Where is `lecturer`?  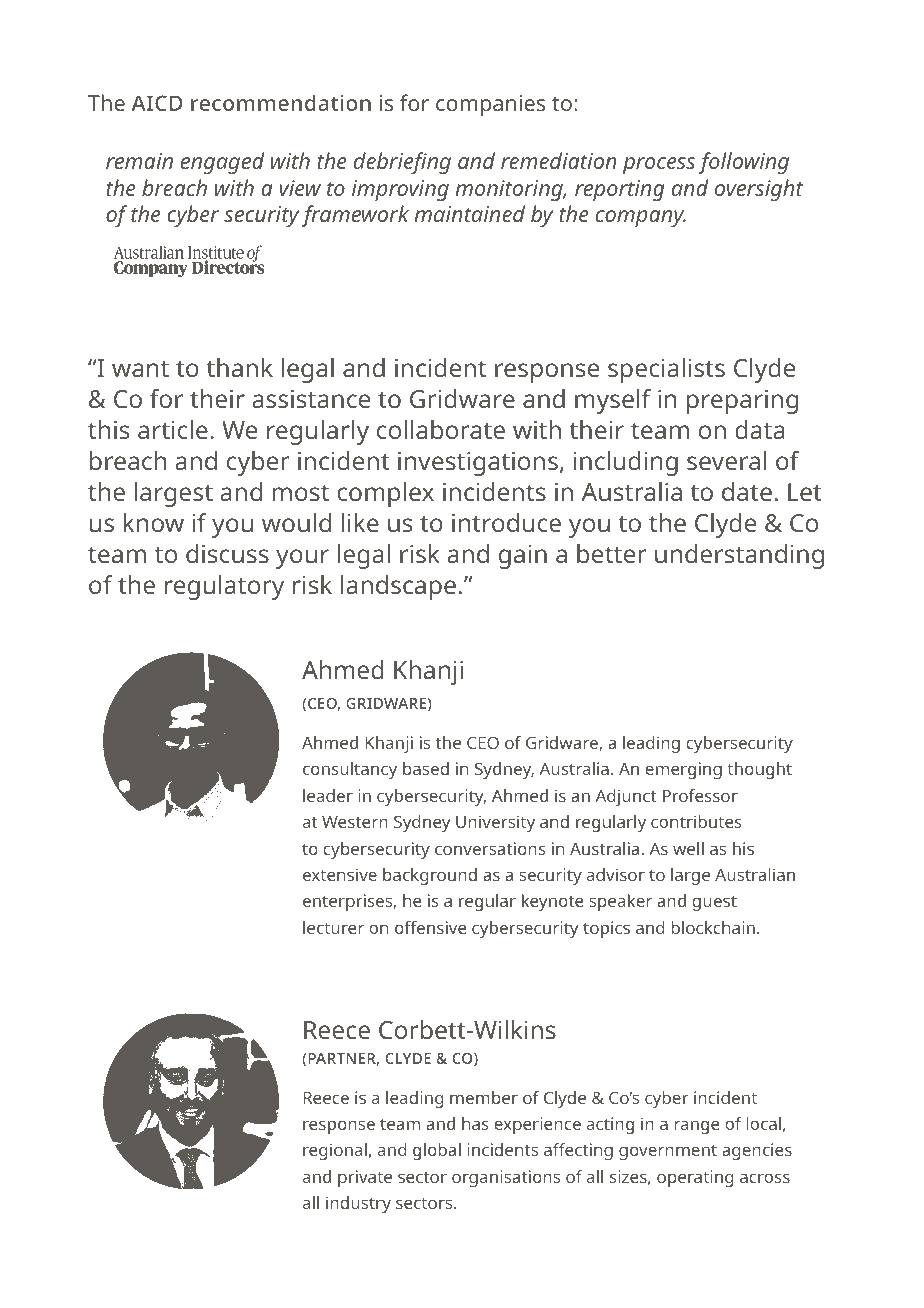
lecturer is located at coordinates (333, 927).
